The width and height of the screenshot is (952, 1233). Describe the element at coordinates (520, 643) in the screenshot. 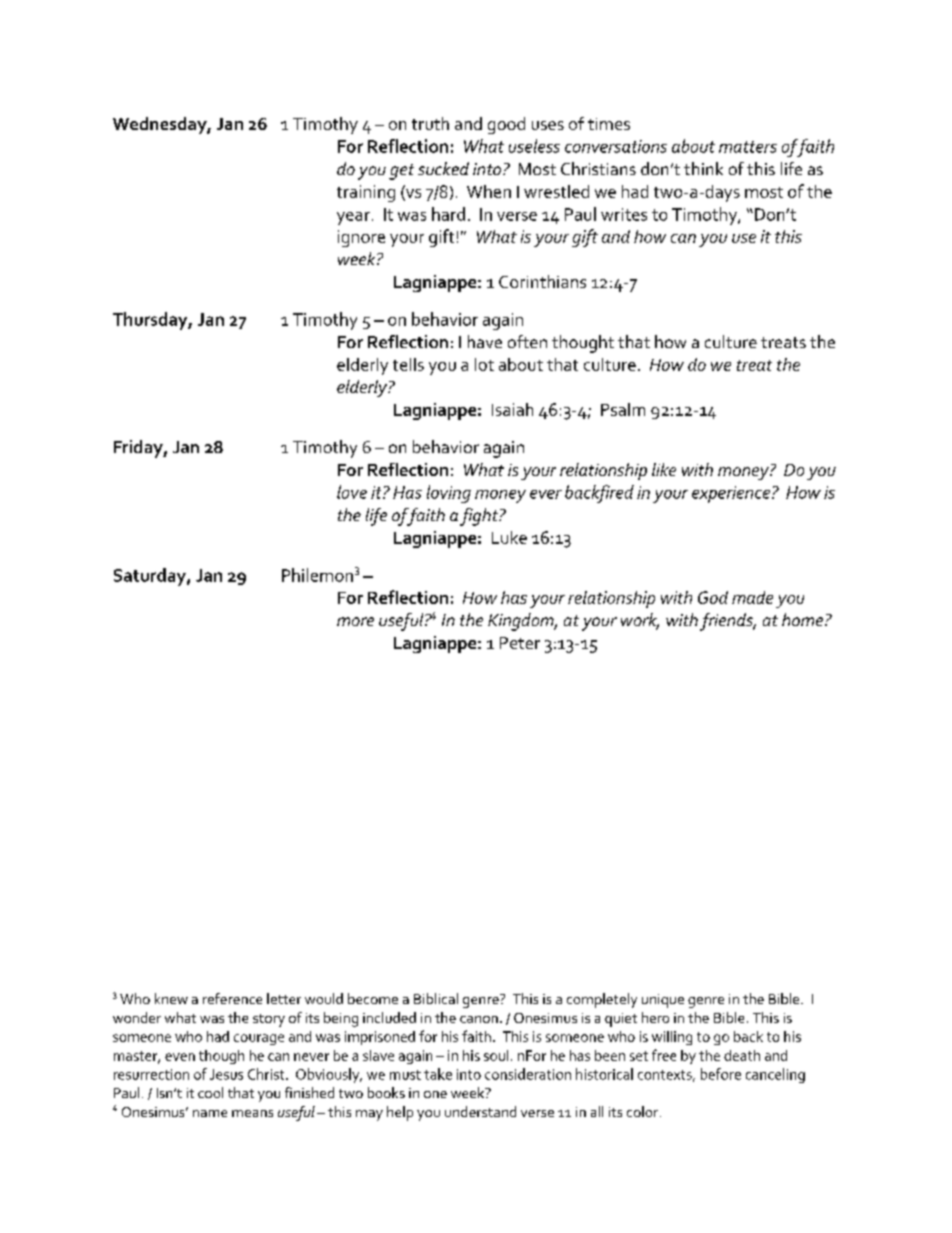

I see `Peter` at that location.
